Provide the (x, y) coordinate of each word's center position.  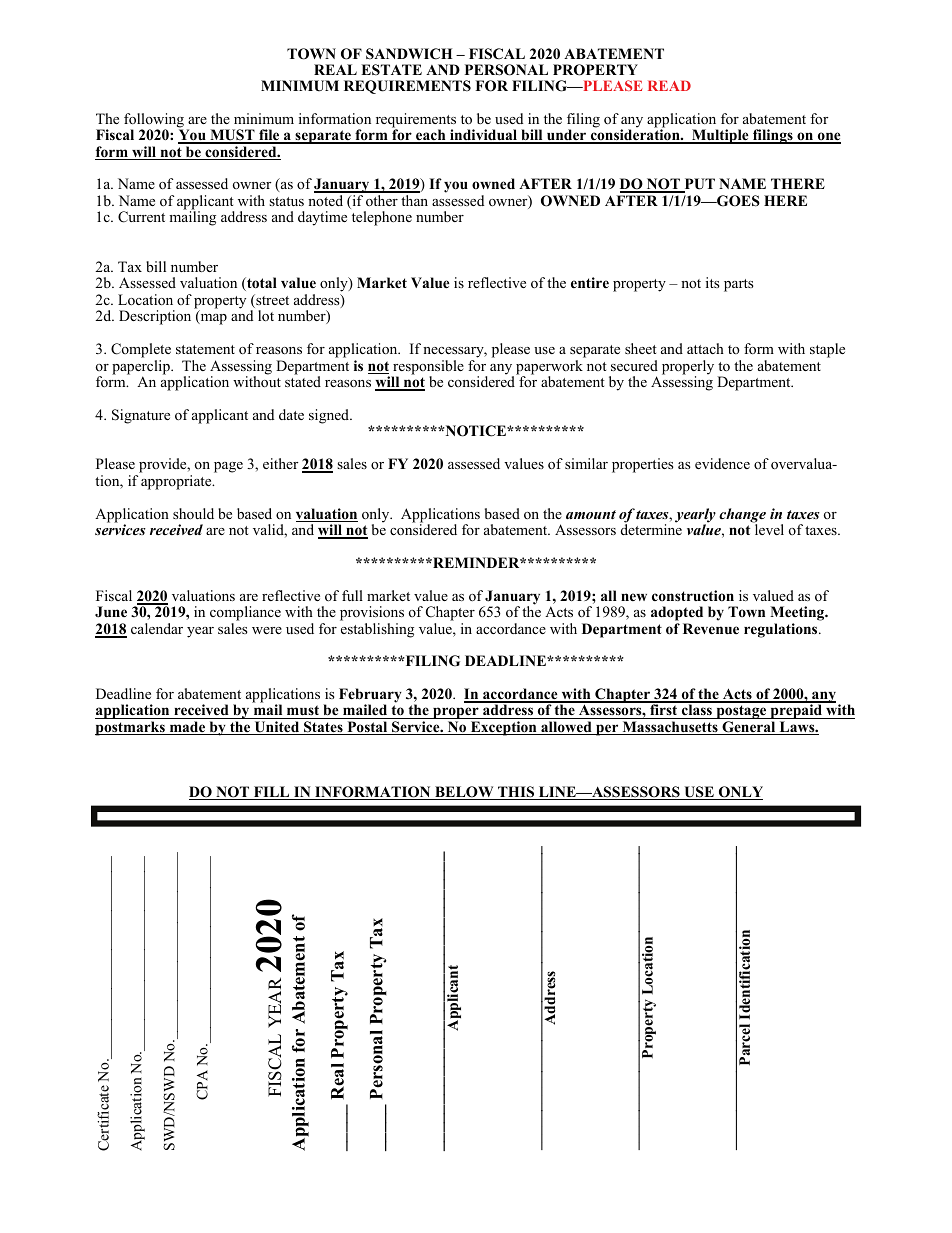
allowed (566, 728)
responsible (427, 368)
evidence (722, 463)
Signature (141, 416)
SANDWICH (409, 54)
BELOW (464, 793)
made (187, 728)
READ (669, 85)
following (154, 121)
